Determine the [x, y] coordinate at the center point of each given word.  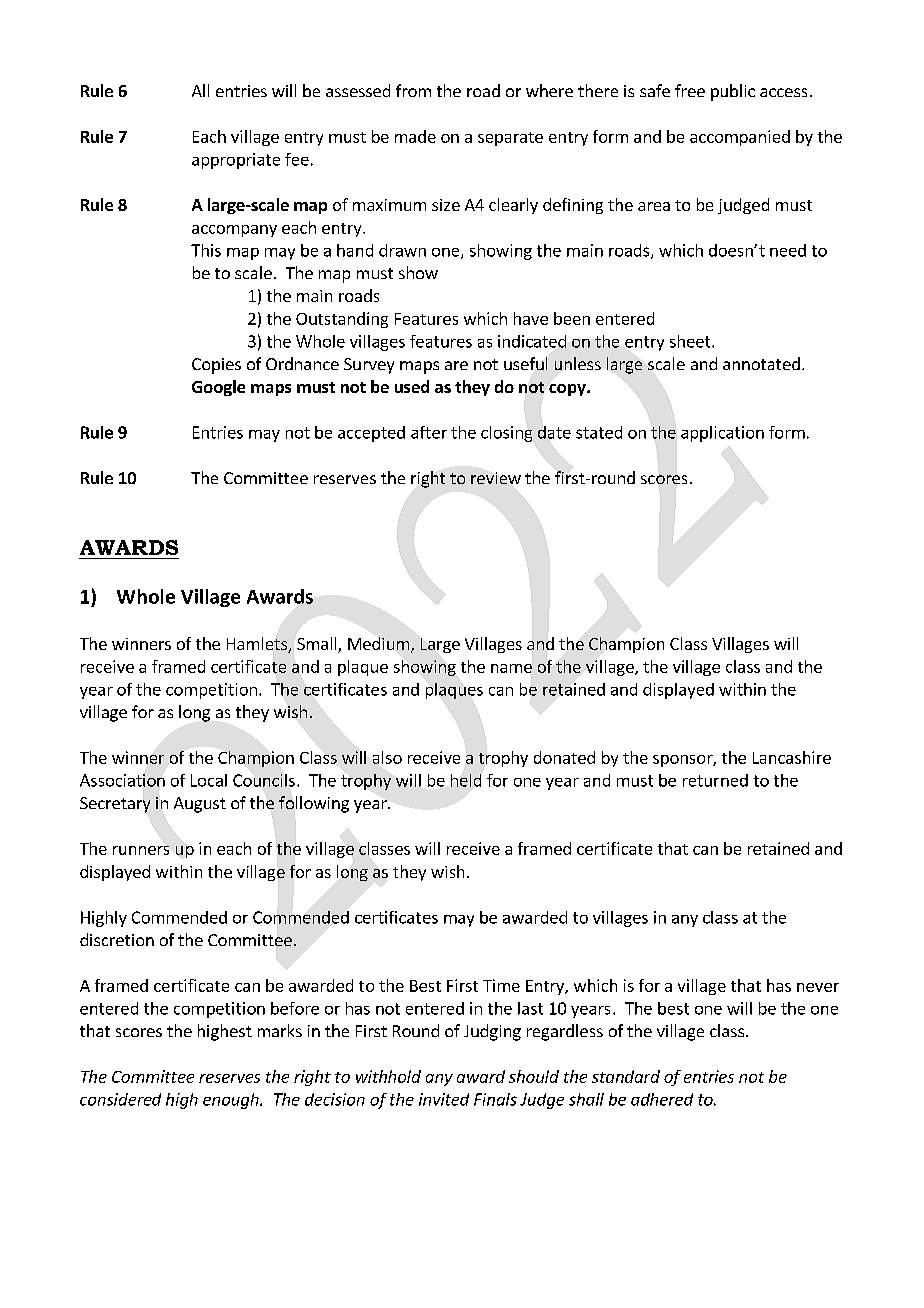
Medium [378, 643]
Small [318, 645]
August [200, 805]
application [722, 434]
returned [715, 780]
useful [525, 363]
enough [232, 1101]
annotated [761, 363]
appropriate [236, 161]
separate [510, 139]
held [466, 780]
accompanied [740, 138]
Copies [216, 366]
